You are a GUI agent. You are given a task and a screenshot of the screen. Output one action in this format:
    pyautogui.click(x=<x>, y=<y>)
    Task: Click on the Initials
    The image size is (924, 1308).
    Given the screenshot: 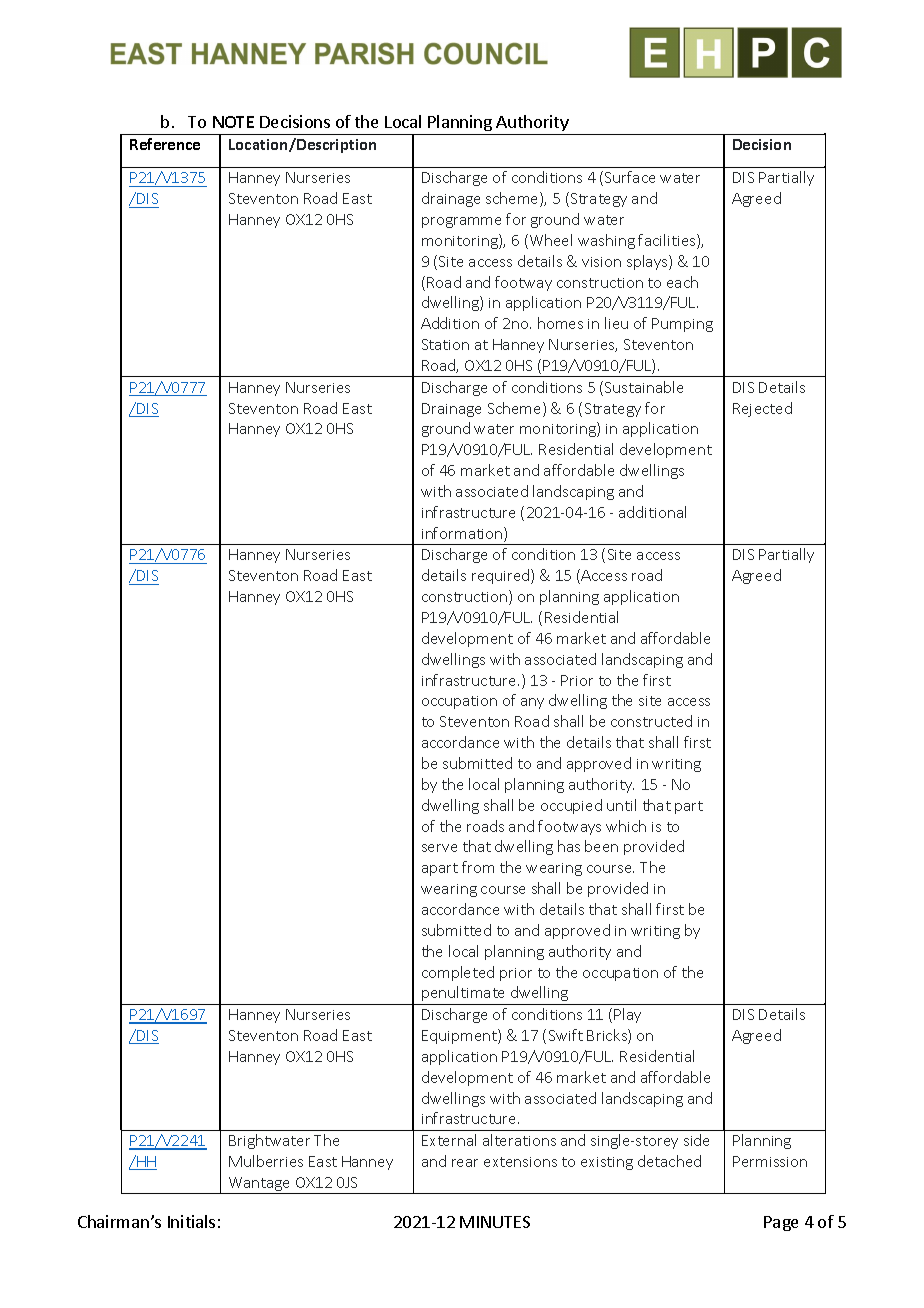 What is the action you would take?
    pyautogui.click(x=191, y=1221)
